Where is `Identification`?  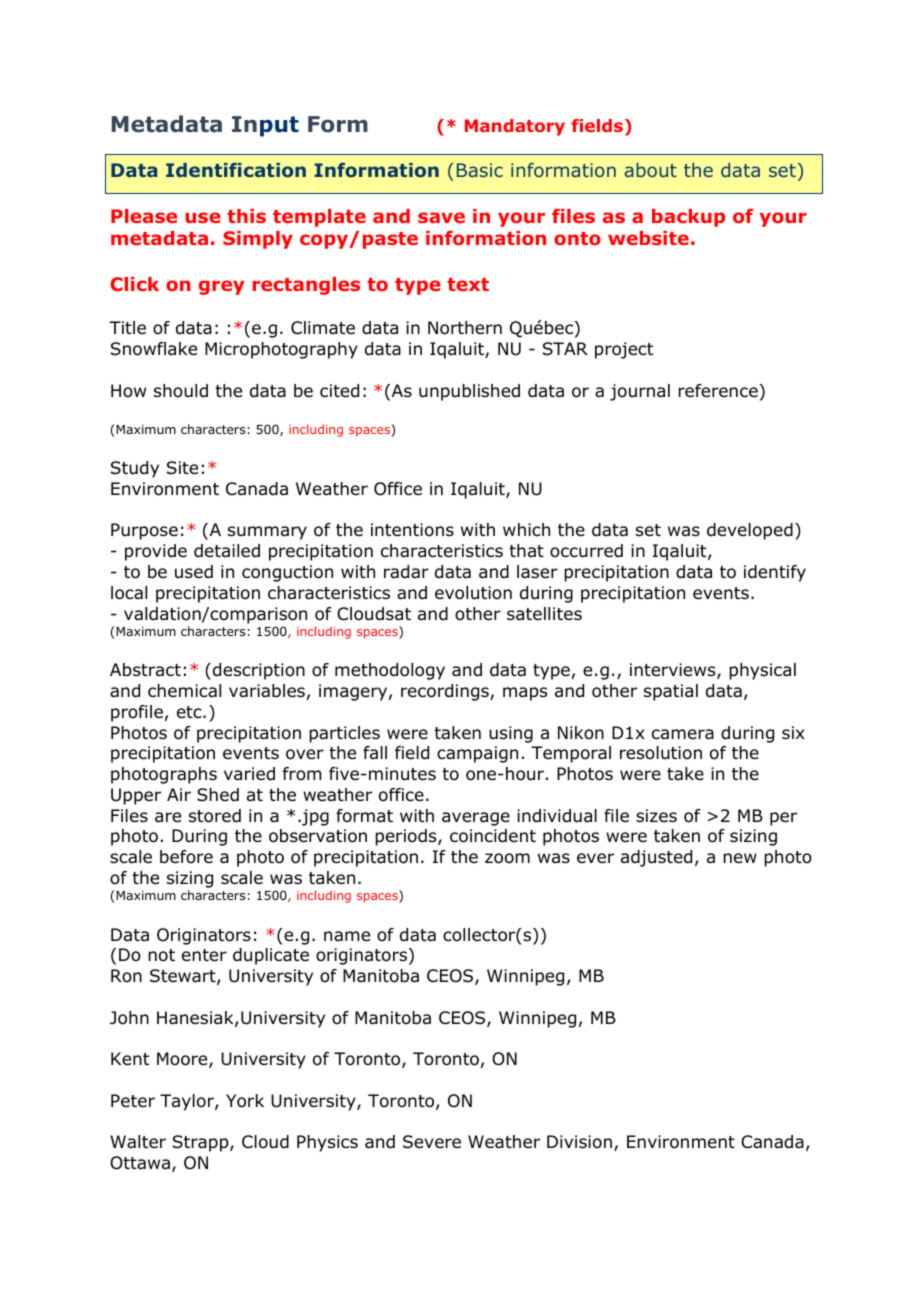
Identification is located at coordinates (236, 170).
